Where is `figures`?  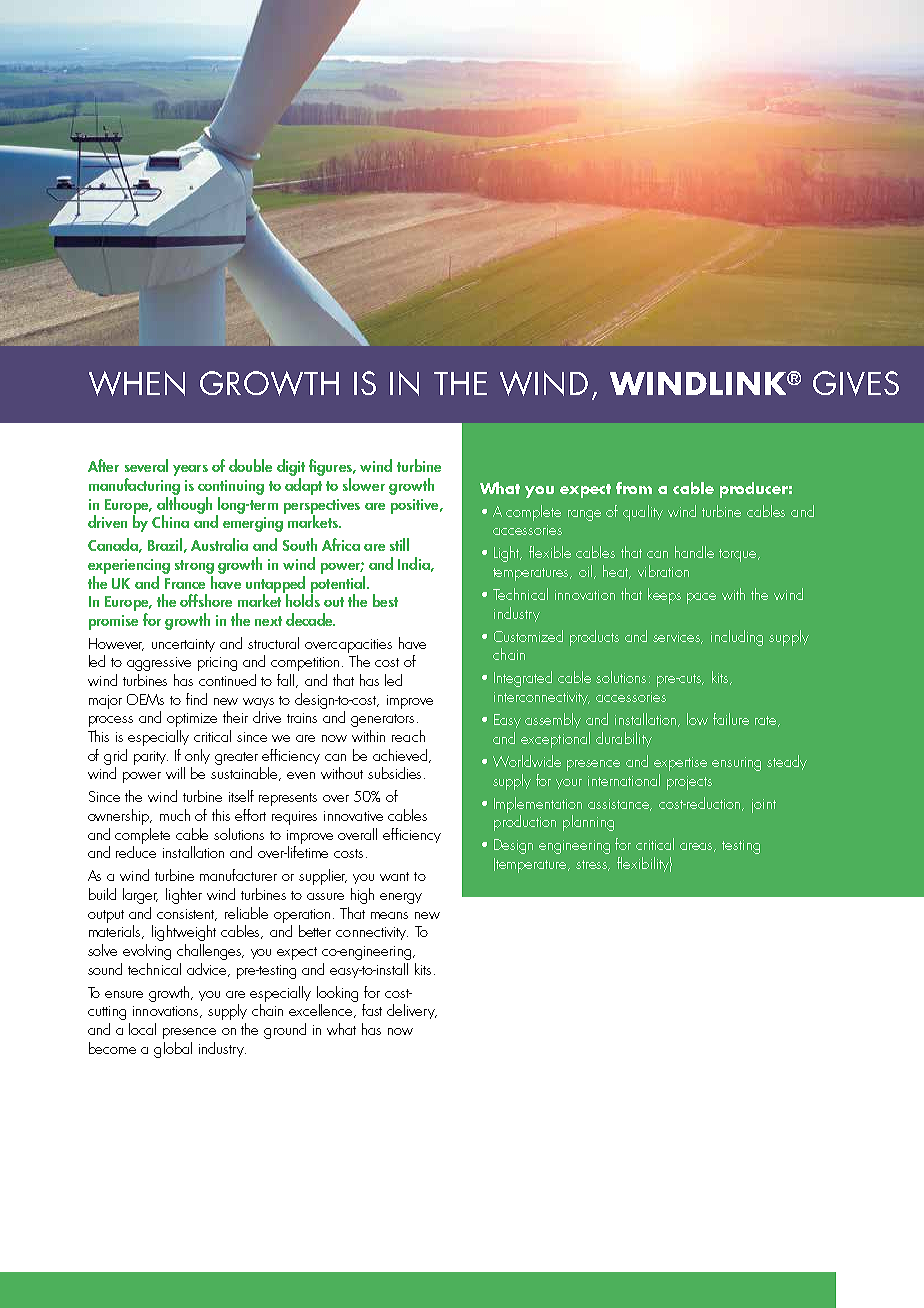 figures is located at coordinates (331, 469).
